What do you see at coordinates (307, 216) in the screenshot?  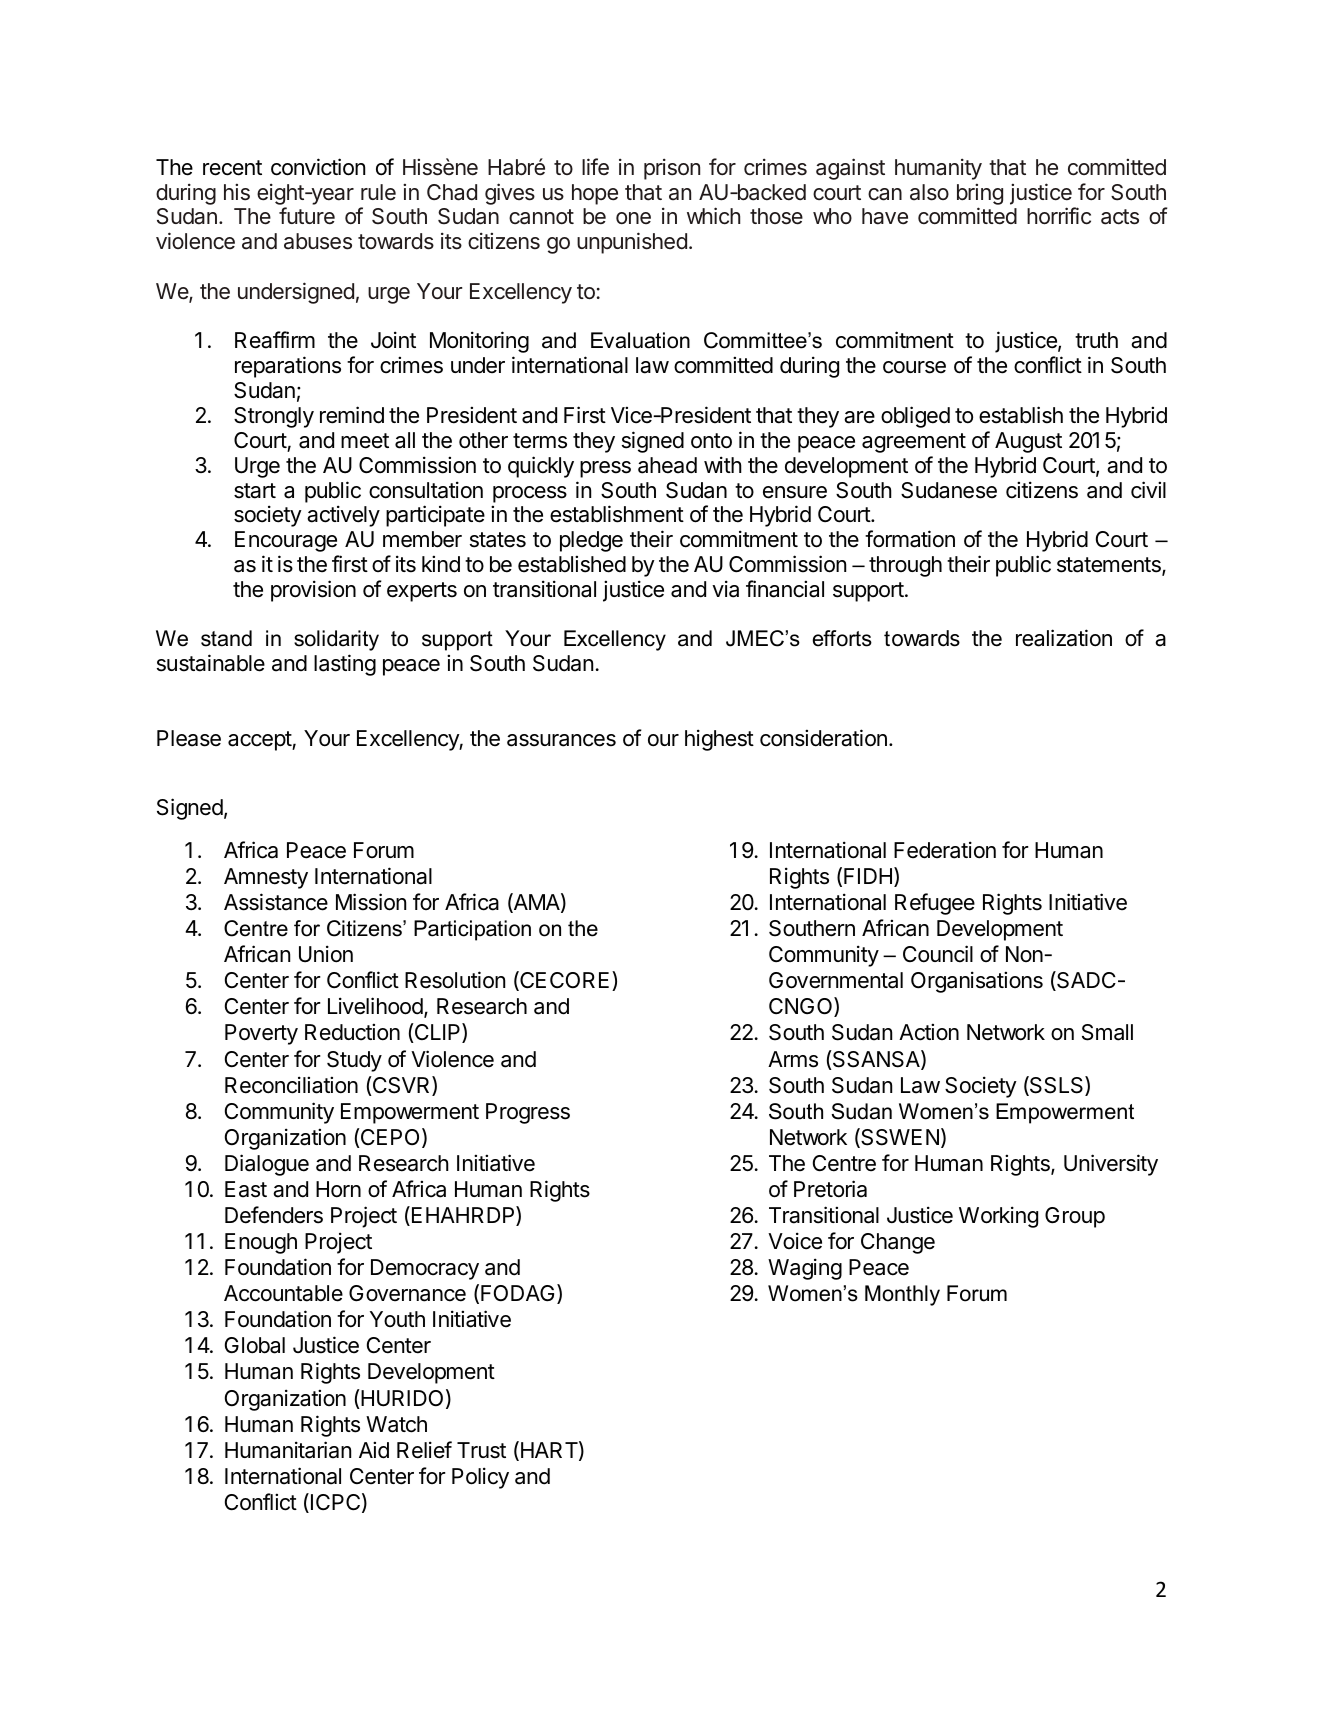 I see `future` at bounding box center [307, 216].
